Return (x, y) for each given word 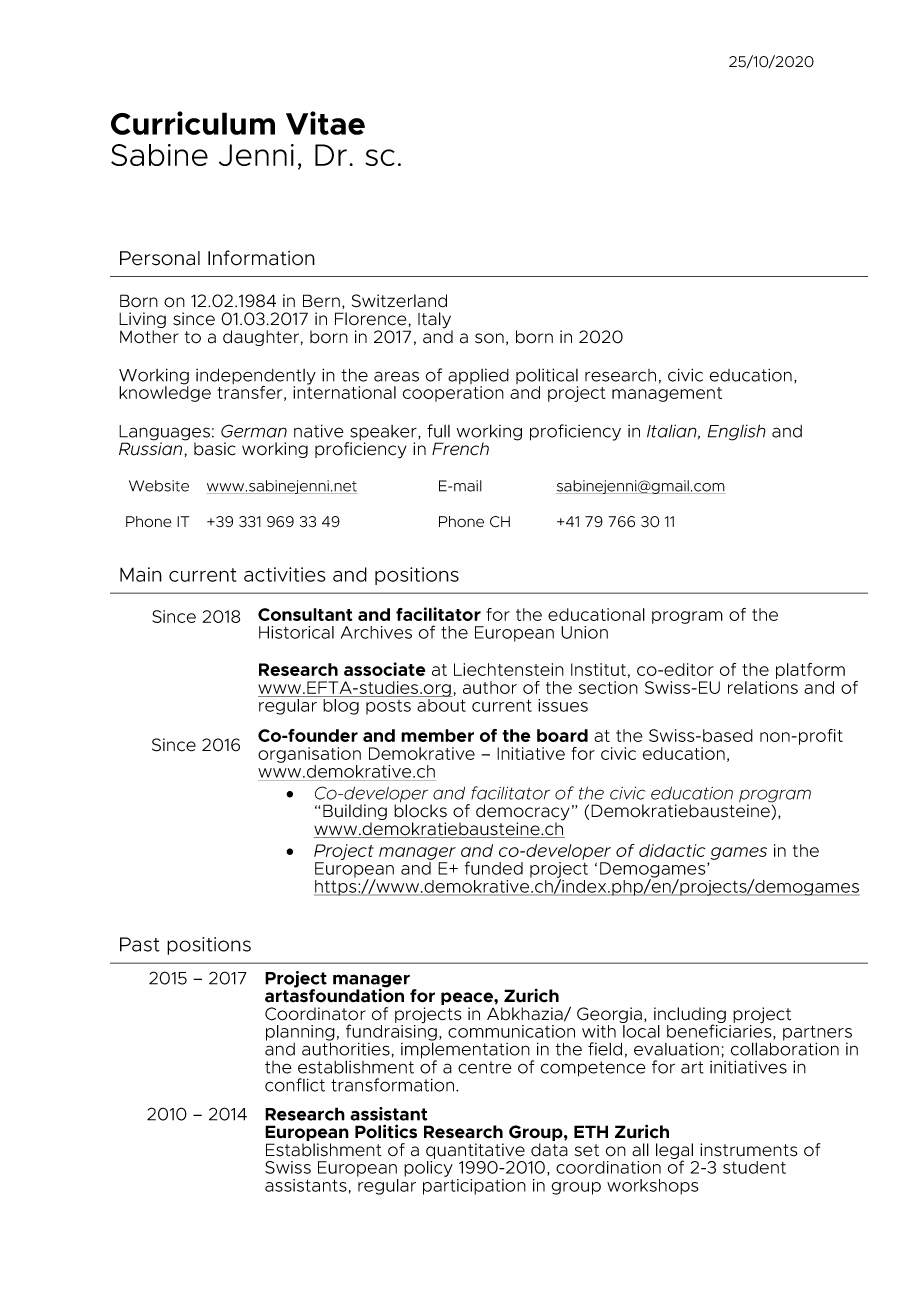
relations (763, 687)
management (667, 394)
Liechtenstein (509, 669)
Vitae (325, 123)
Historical (296, 632)
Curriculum (193, 123)
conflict (295, 1085)
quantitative (475, 1152)
